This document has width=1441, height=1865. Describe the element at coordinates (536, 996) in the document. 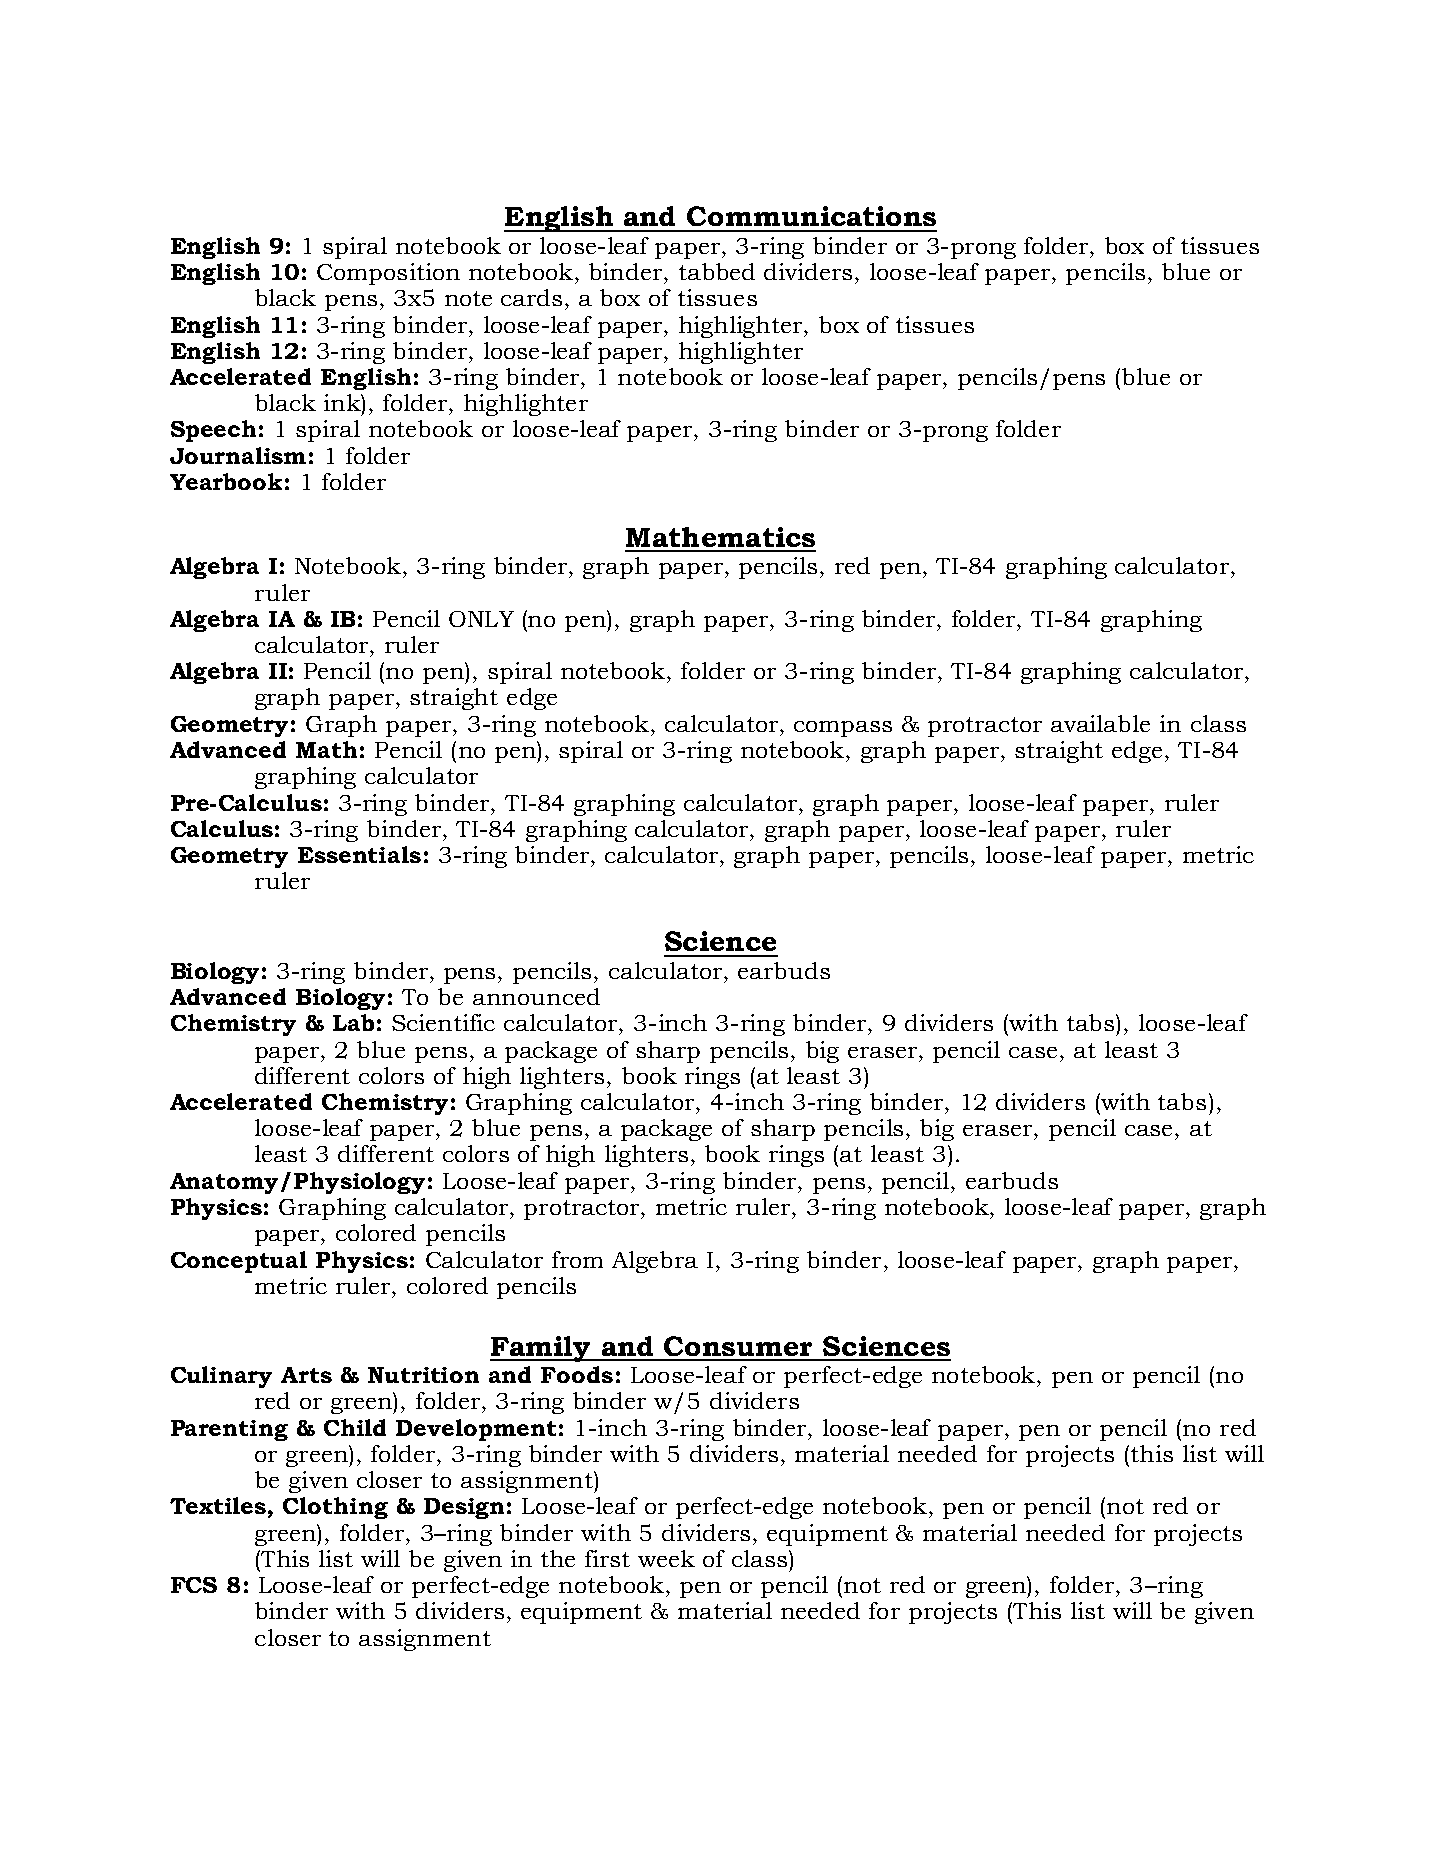

I see `announced` at that location.
